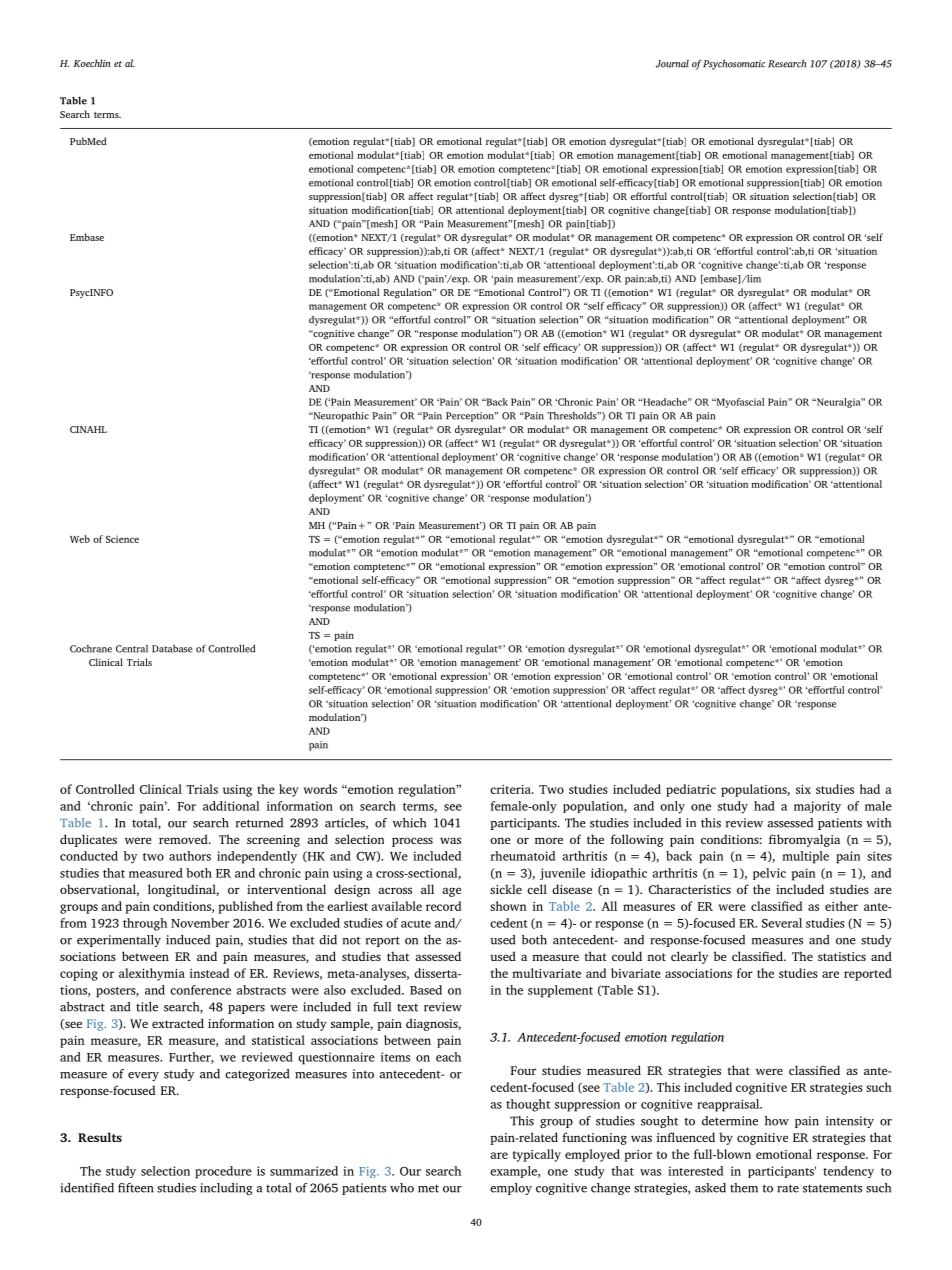 Image resolution: width=952 pixels, height=1270 pixels. I want to click on Myofascial, so click(739, 403).
